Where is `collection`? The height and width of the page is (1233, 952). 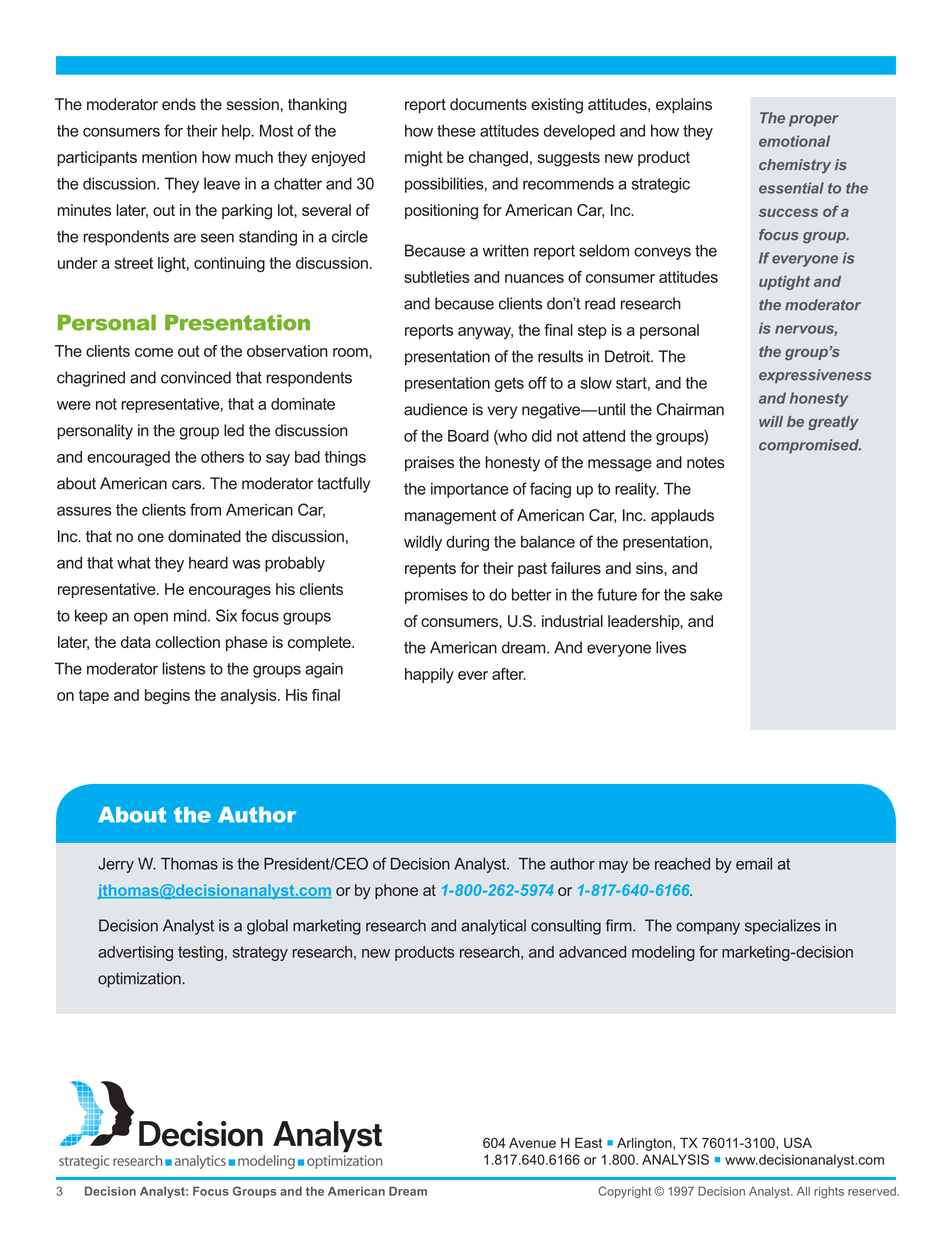
collection is located at coordinates (187, 642).
